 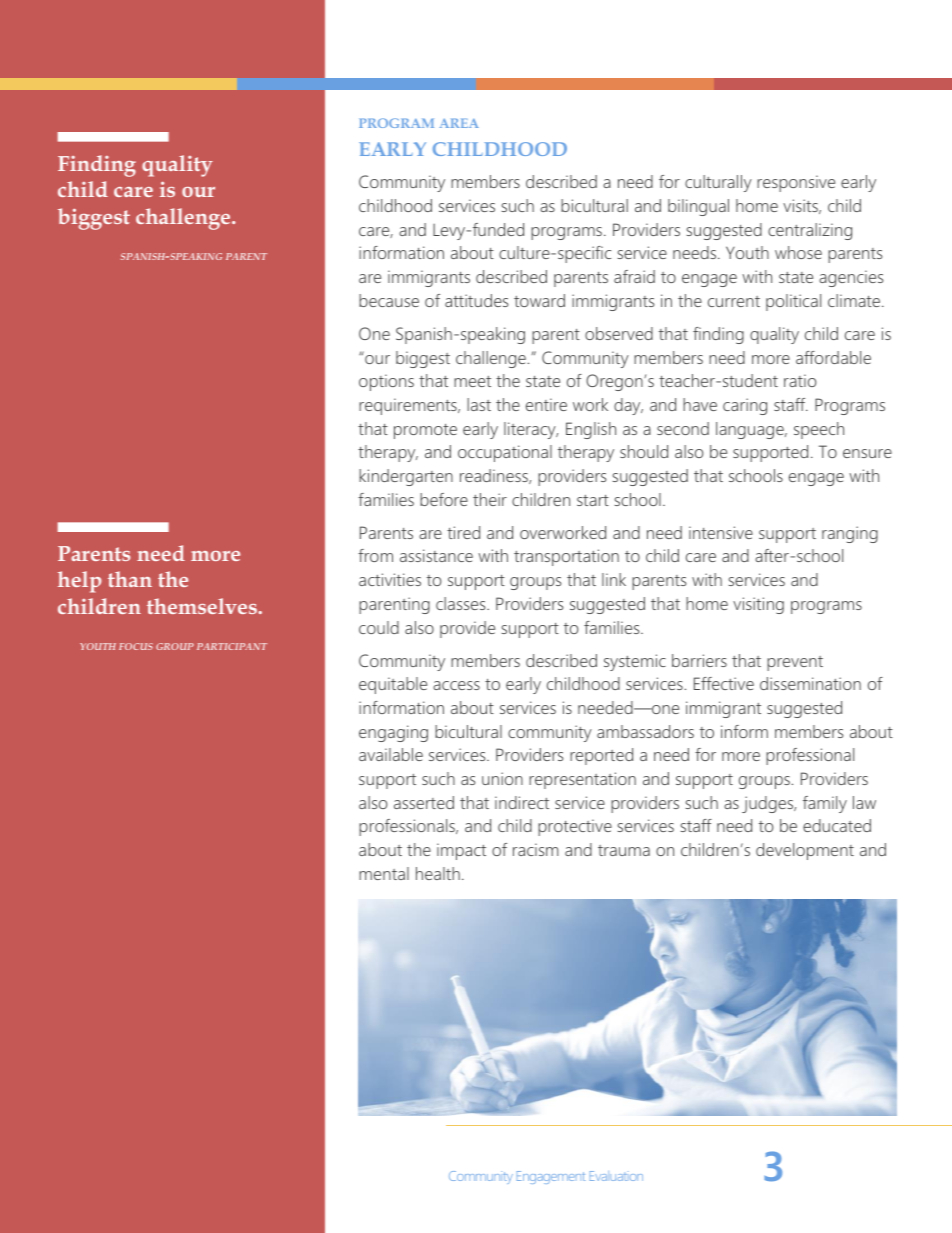 I want to click on responsive, so click(x=796, y=183).
